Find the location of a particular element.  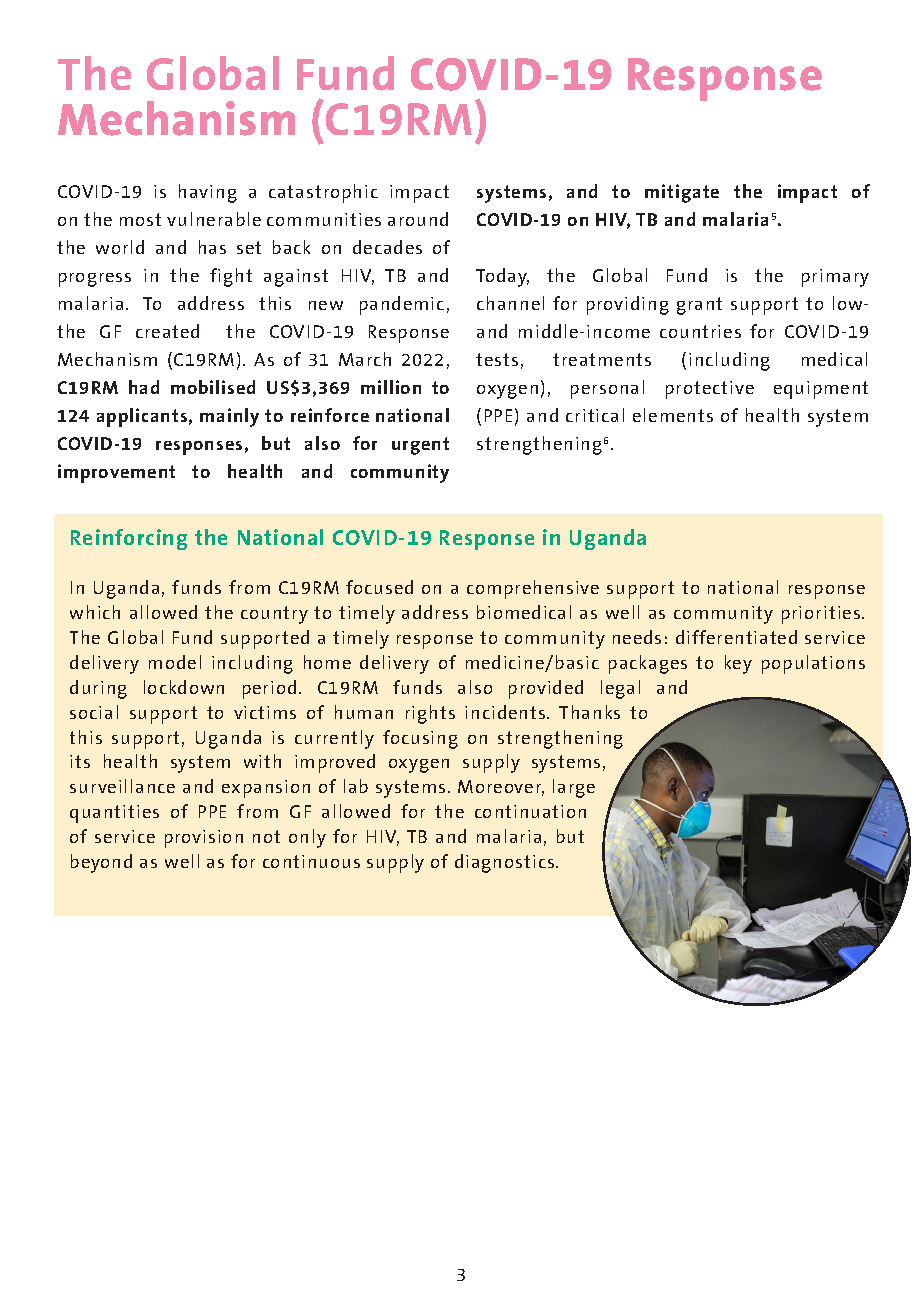

focused is located at coordinates (379, 587).
